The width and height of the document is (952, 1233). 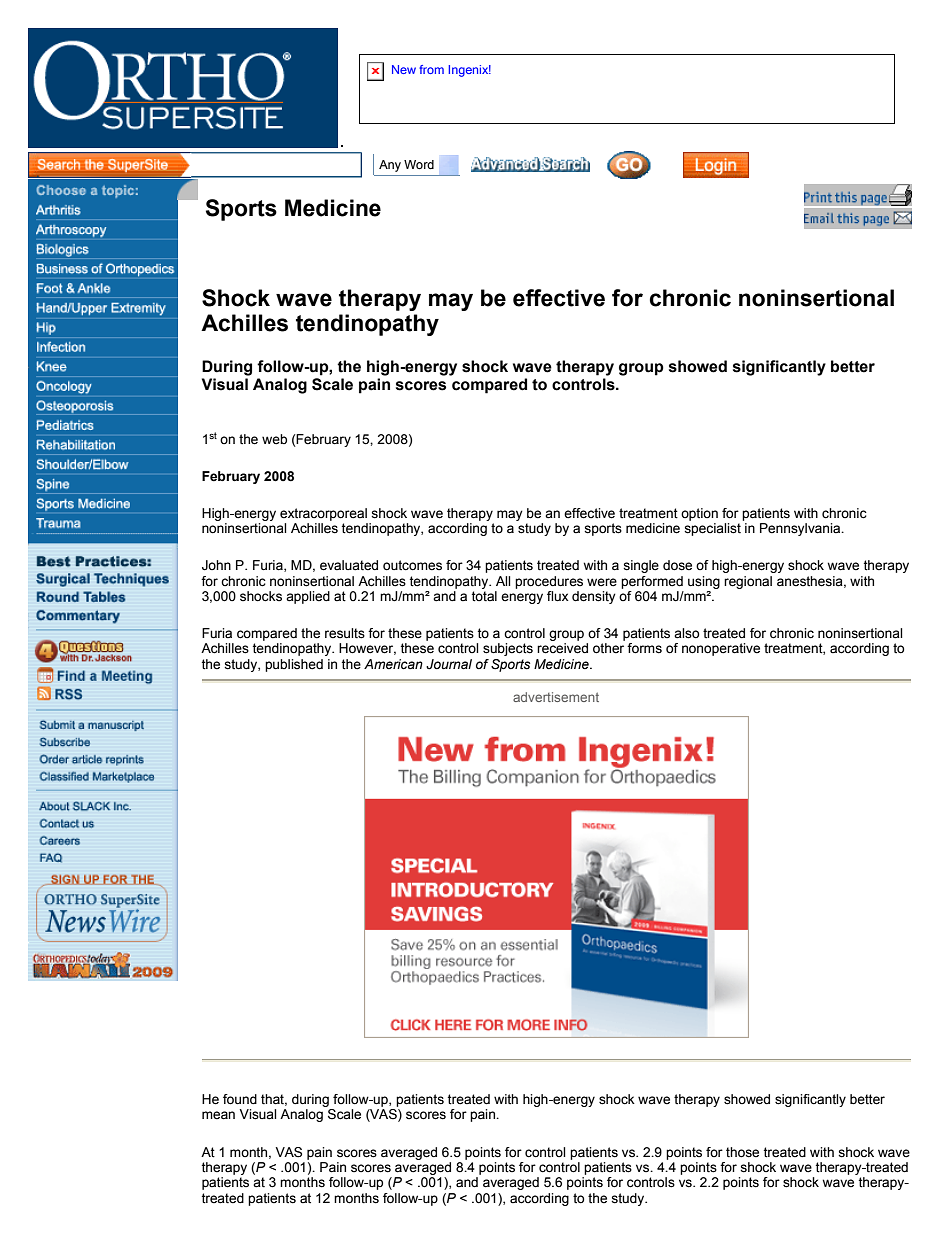 I want to click on applied, so click(x=308, y=597).
